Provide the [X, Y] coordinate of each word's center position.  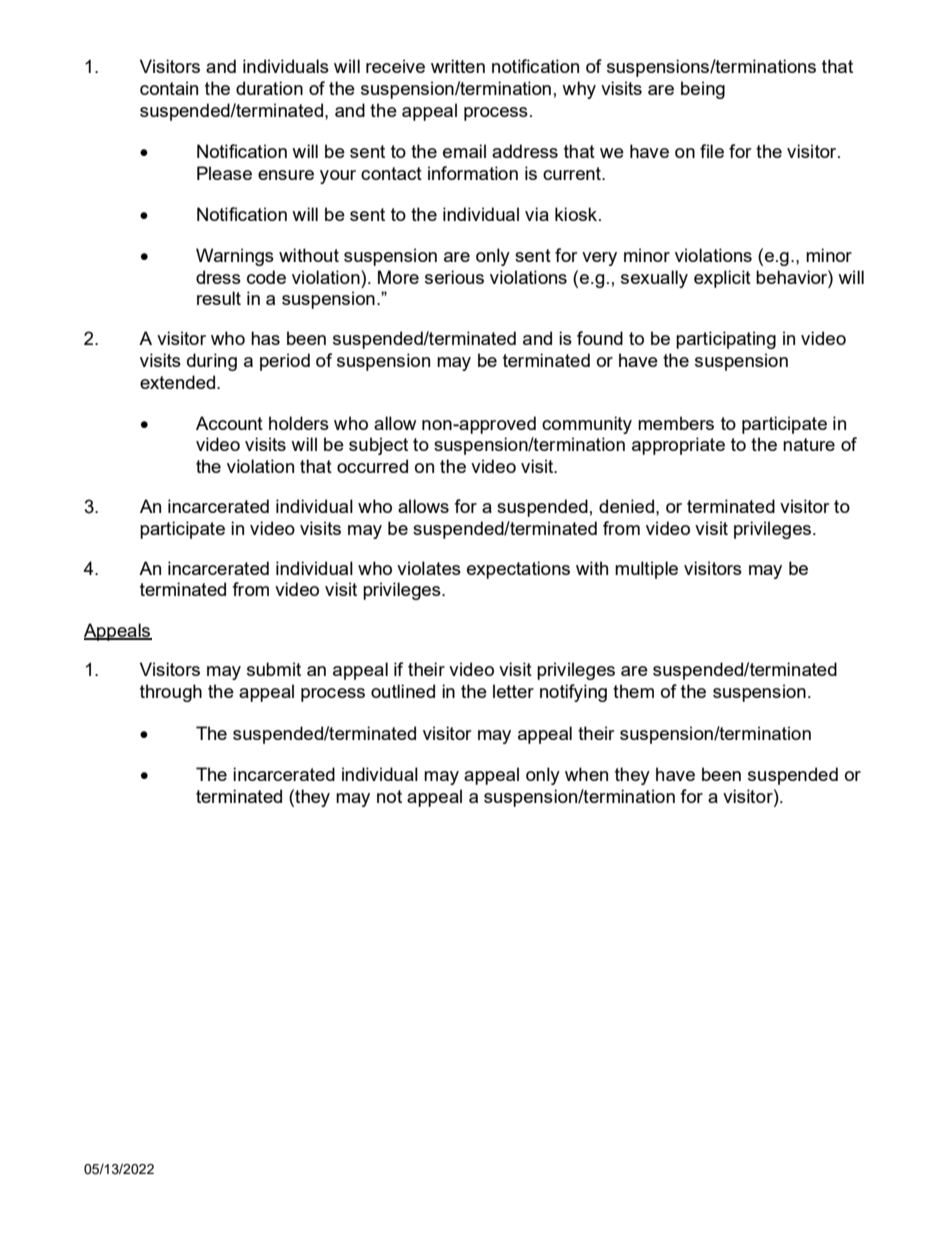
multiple [646, 570]
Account [229, 423]
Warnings [235, 257]
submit [274, 669]
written [458, 66]
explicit [722, 279]
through [171, 693]
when [586, 774]
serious [454, 277]
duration [269, 88]
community [587, 425]
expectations [518, 570]
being [703, 90]
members [676, 423]
